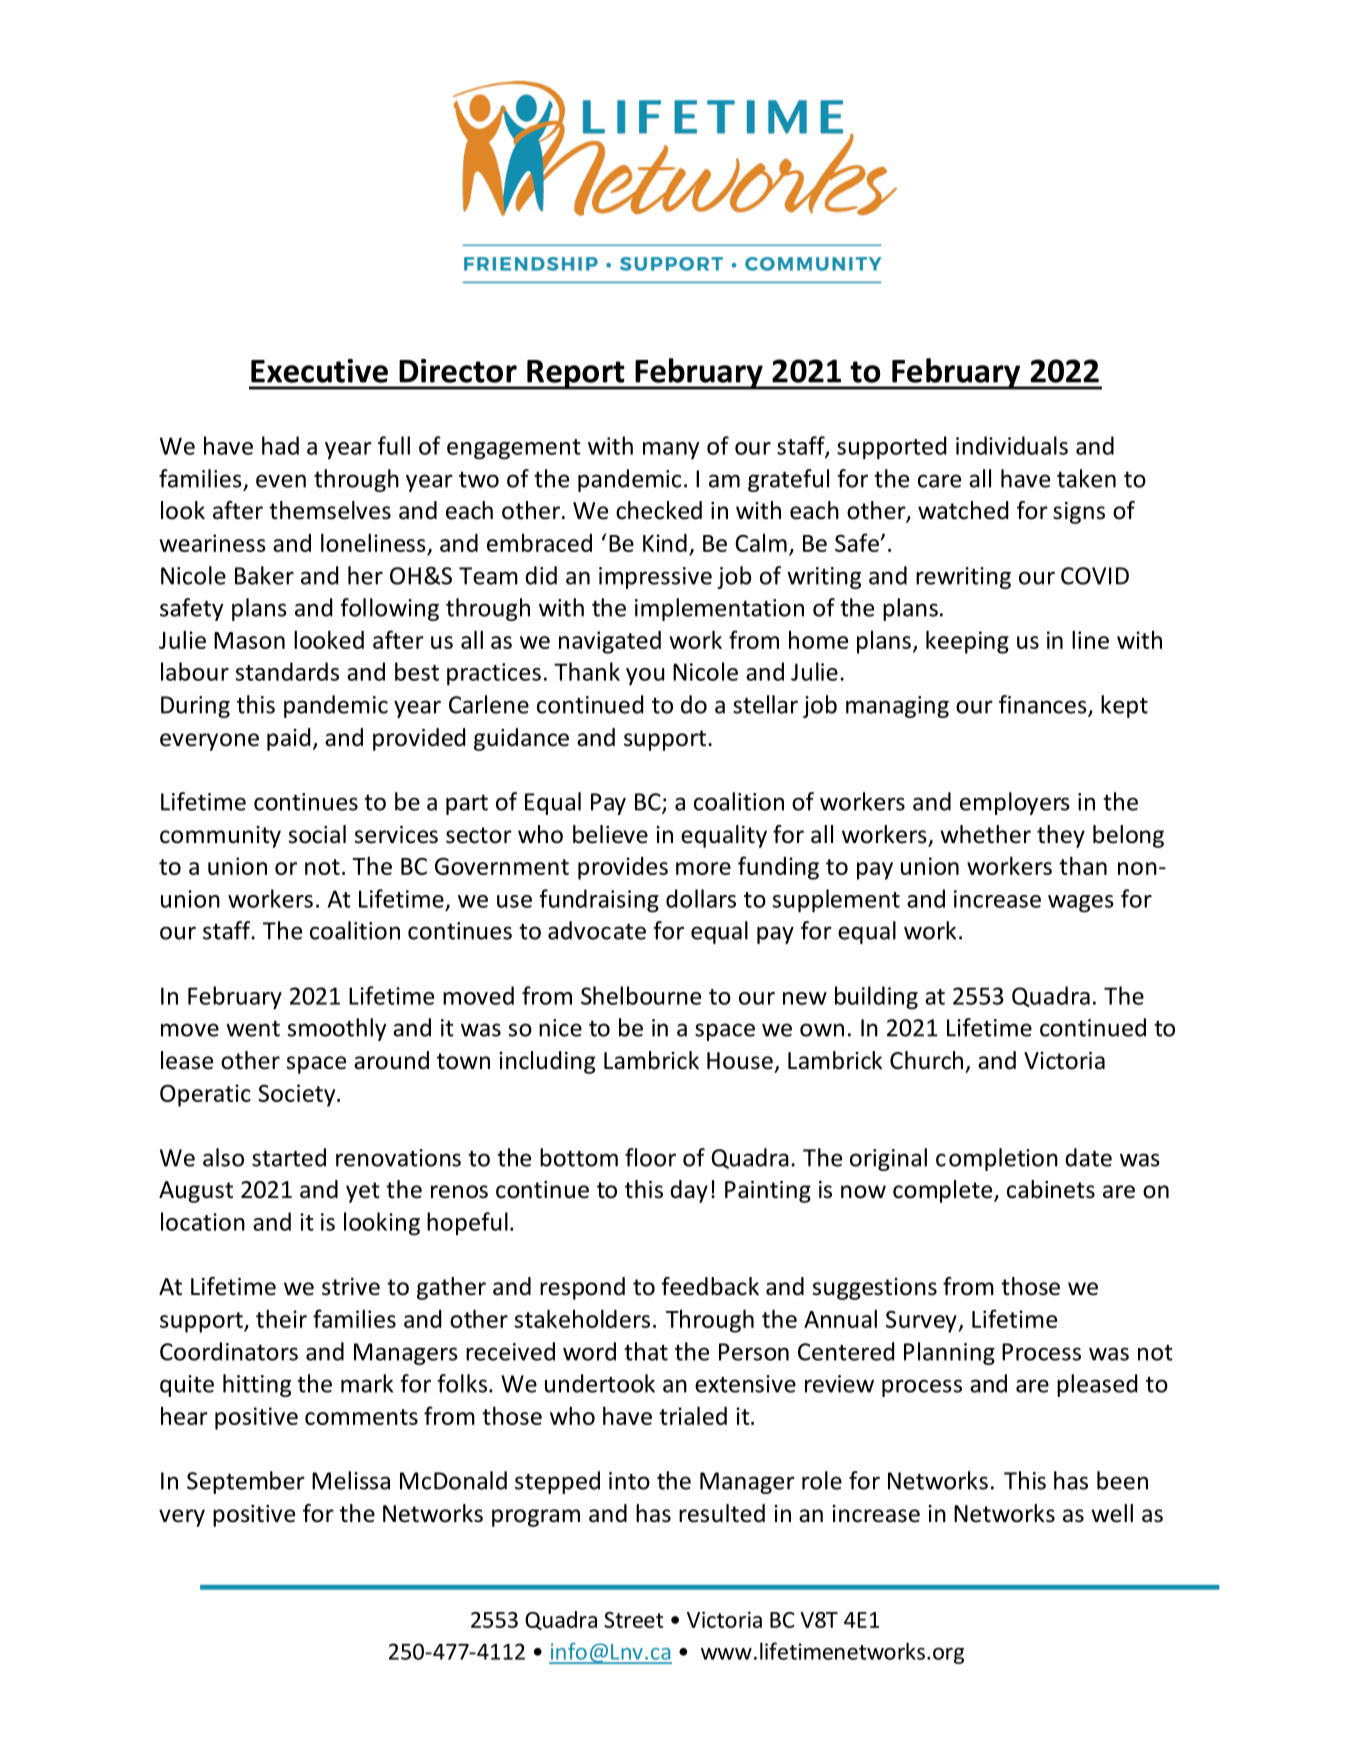 This image has width=1350, height=1747. I want to click on completion, so click(997, 1159).
